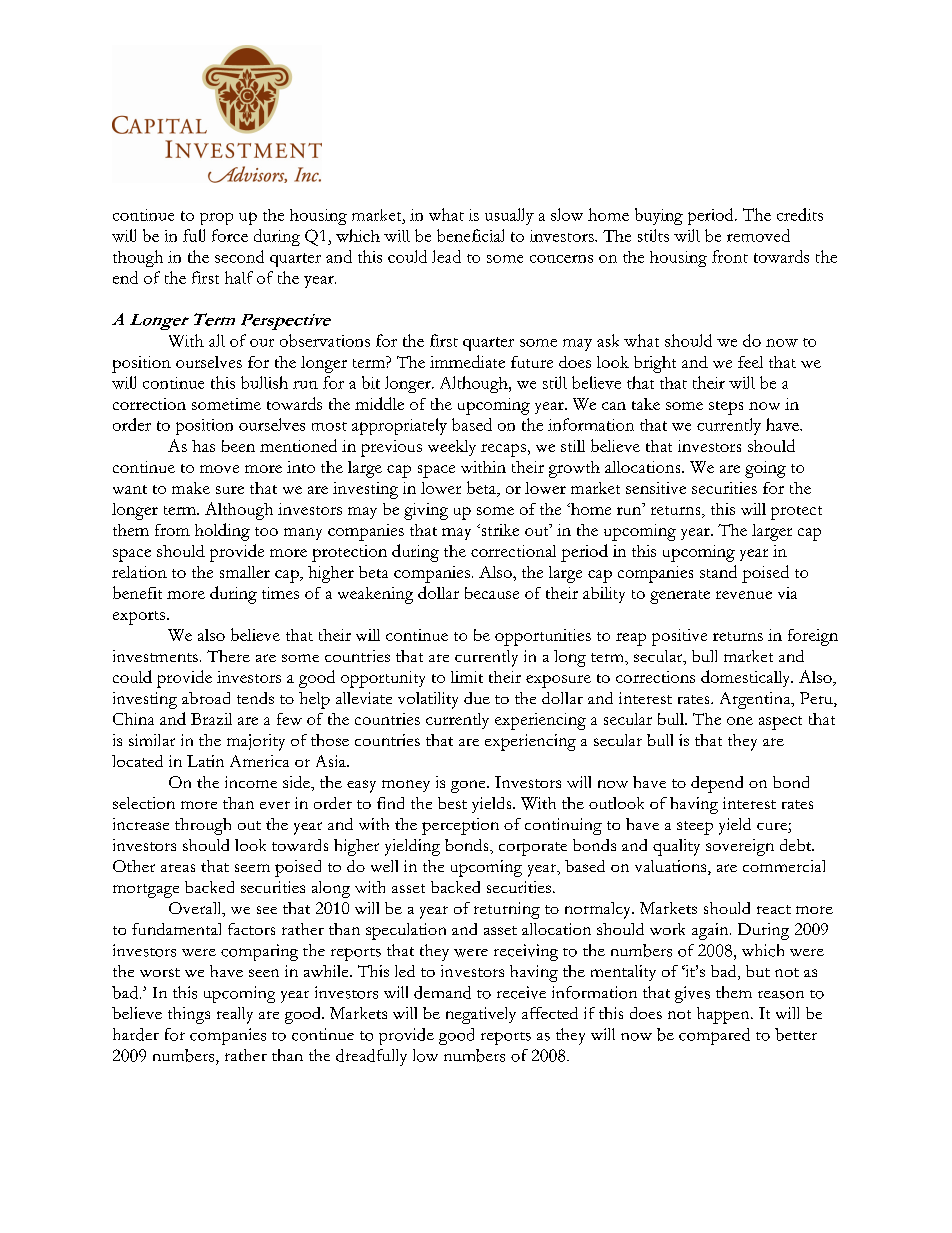 The width and height of the image is (952, 1233). What do you see at coordinates (470, 235) in the image?
I see `beneficial` at bounding box center [470, 235].
